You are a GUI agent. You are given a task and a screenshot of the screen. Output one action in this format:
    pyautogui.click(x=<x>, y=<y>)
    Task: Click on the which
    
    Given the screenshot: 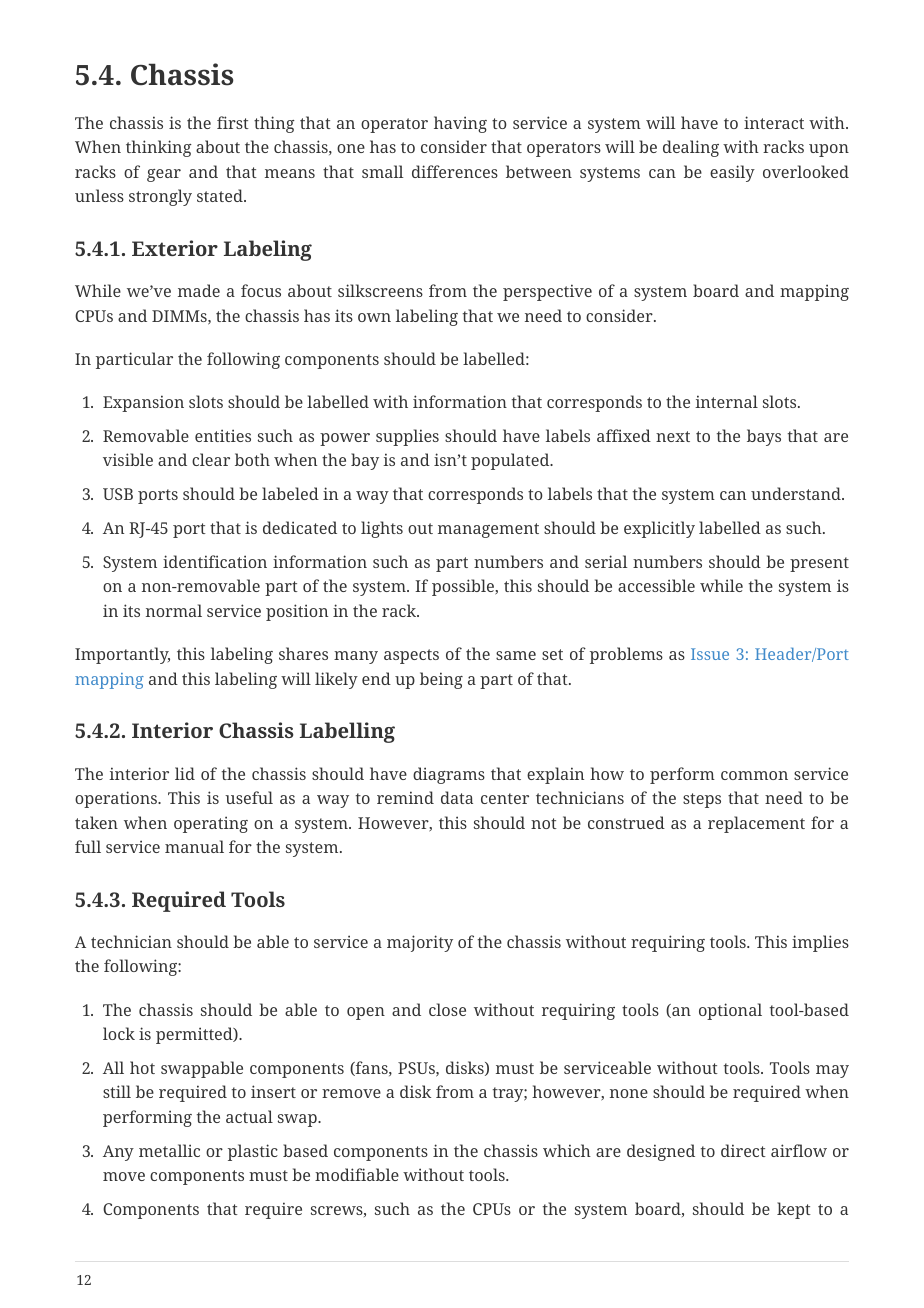 What is the action you would take?
    pyautogui.click(x=567, y=1150)
